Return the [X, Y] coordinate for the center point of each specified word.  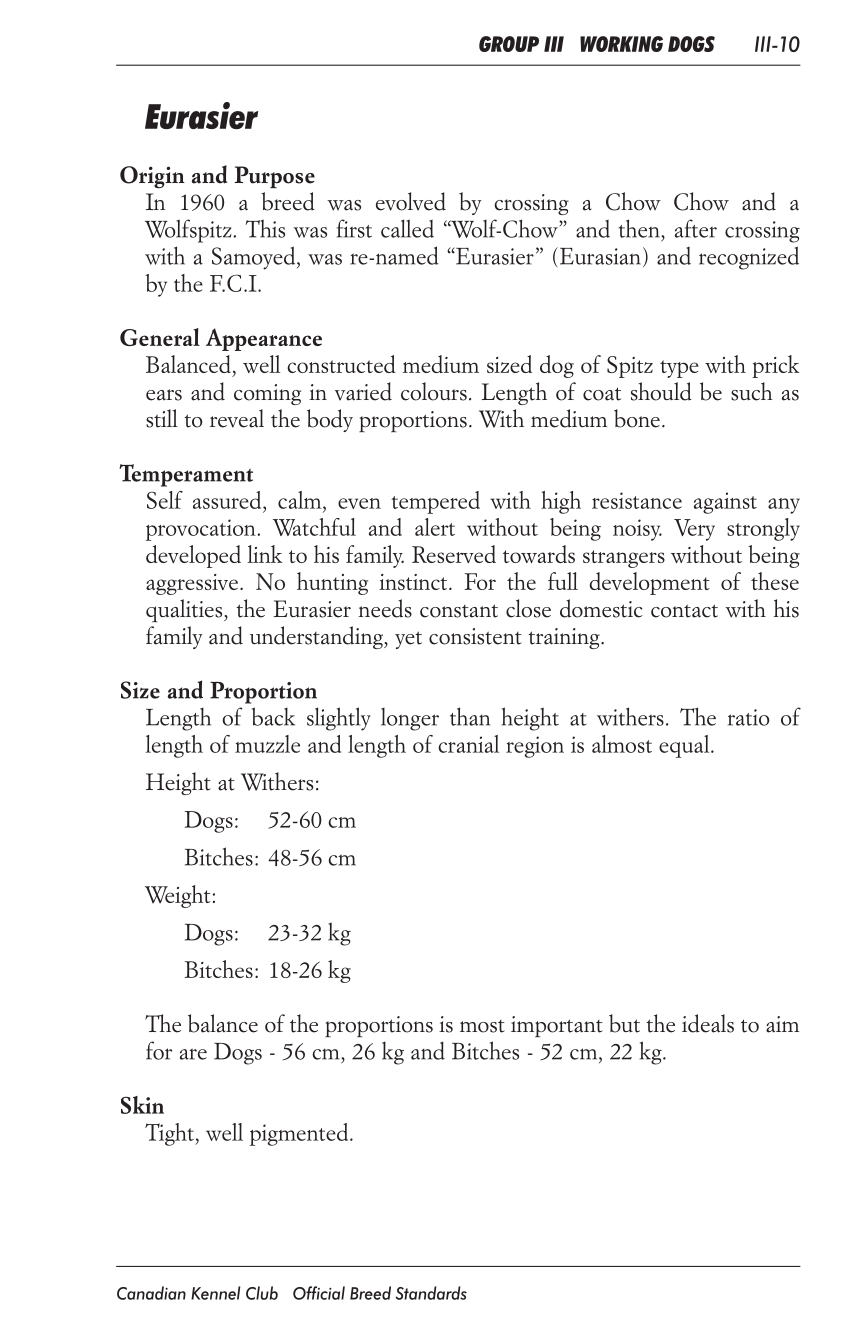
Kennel [215, 1293]
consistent [475, 636]
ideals [708, 1023]
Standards [431, 1293]
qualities [185, 610]
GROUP [509, 44]
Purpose [275, 177]
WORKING [621, 44]
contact [684, 611]
